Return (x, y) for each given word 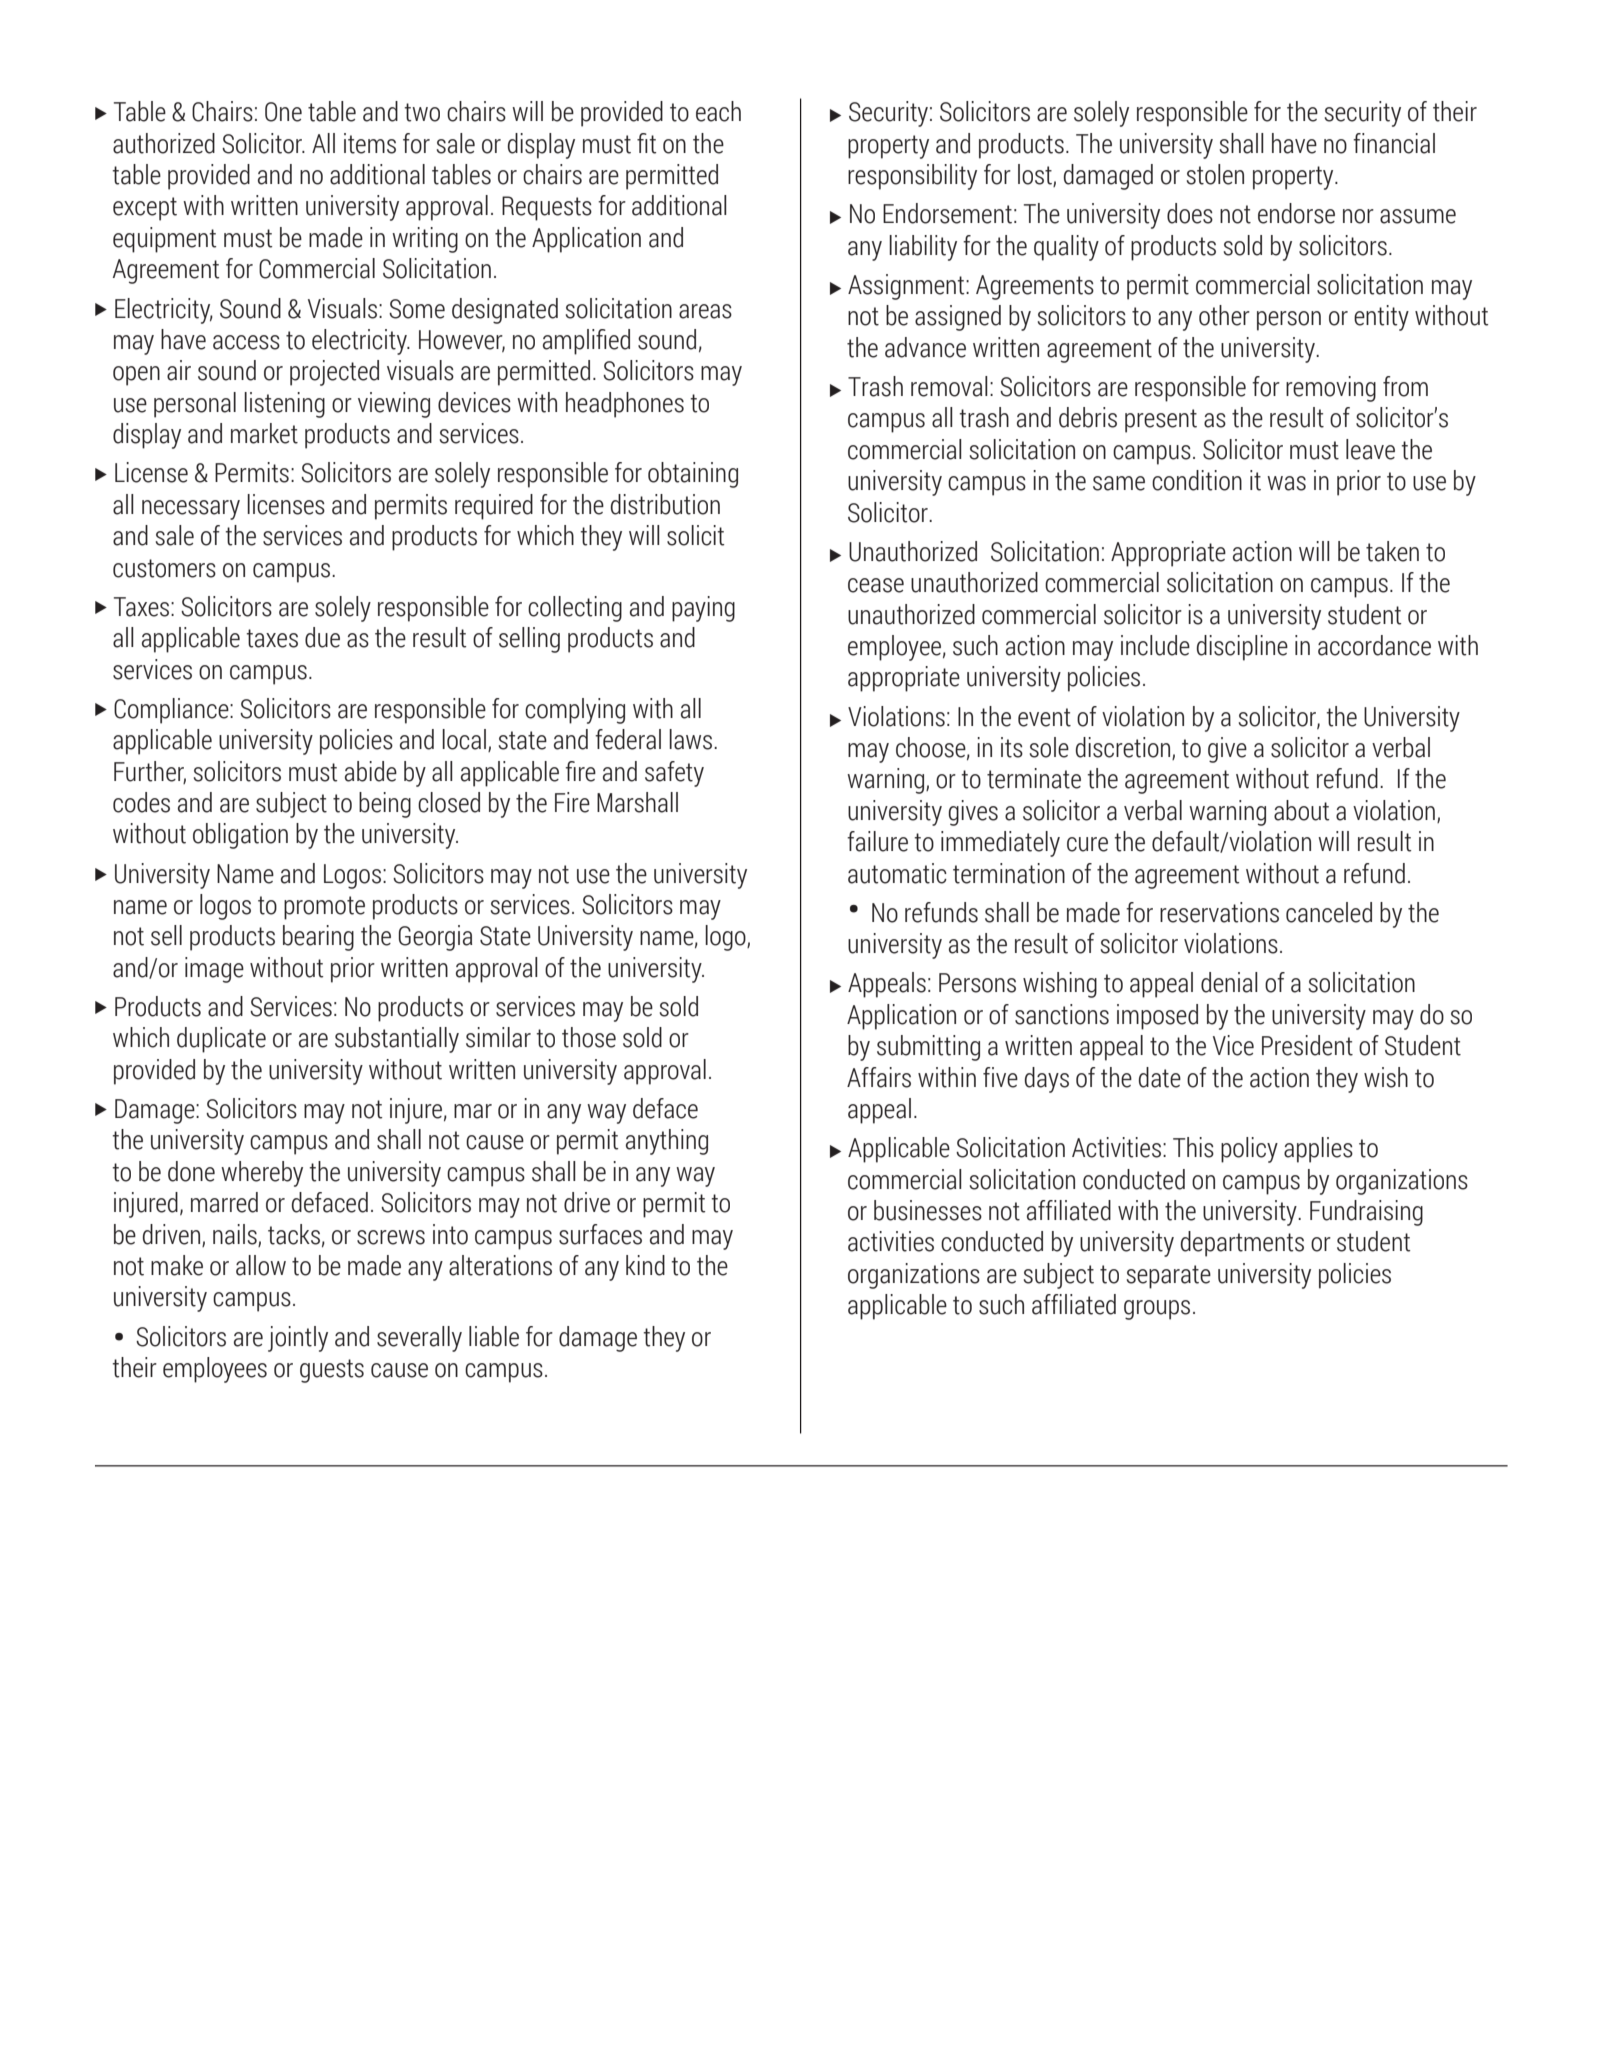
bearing (318, 938)
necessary (191, 510)
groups (1157, 1310)
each (718, 111)
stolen (1215, 174)
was (1286, 483)
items (370, 143)
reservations (1219, 912)
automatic (897, 873)
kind (645, 1265)
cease (876, 585)
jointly (298, 1339)
